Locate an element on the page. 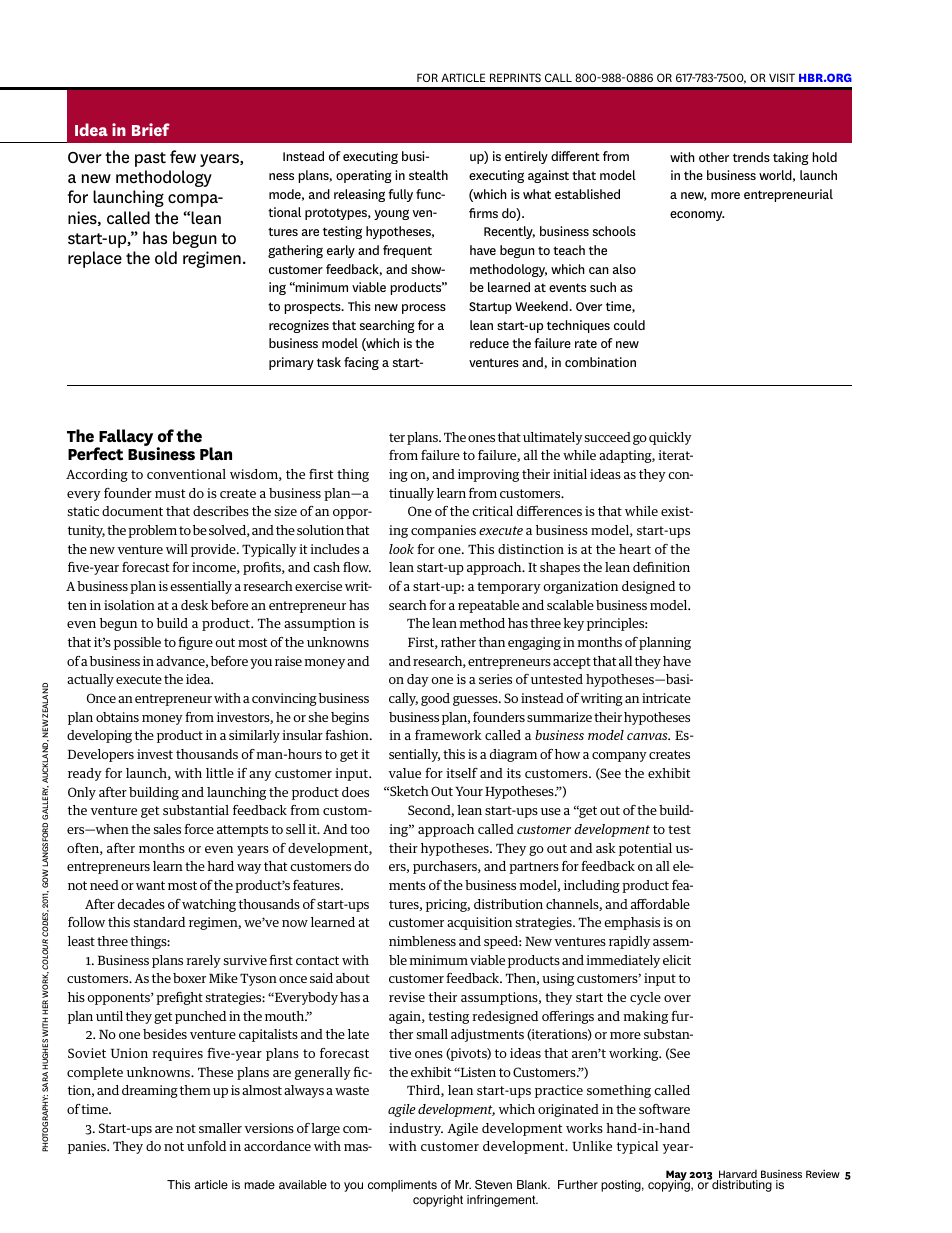 This document has height=1233, width=952. than is located at coordinates (492, 642).
